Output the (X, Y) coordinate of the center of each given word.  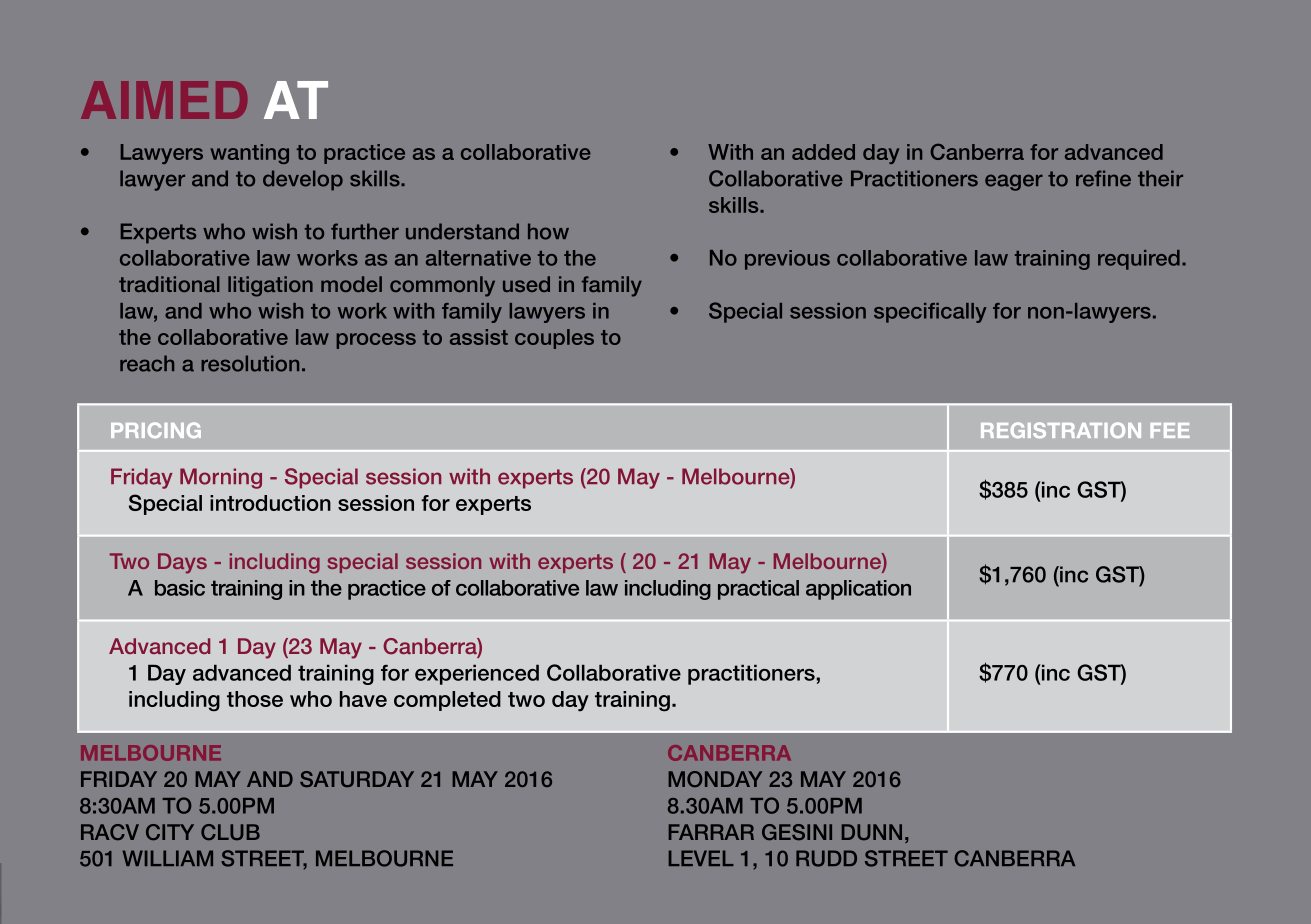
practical (758, 590)
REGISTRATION (1061, 430)
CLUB (230, 832)
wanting (249, 154)
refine (1103, 178)
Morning (221, 478)
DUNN (872, 832)
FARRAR (711, 832)
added (823, 152)
